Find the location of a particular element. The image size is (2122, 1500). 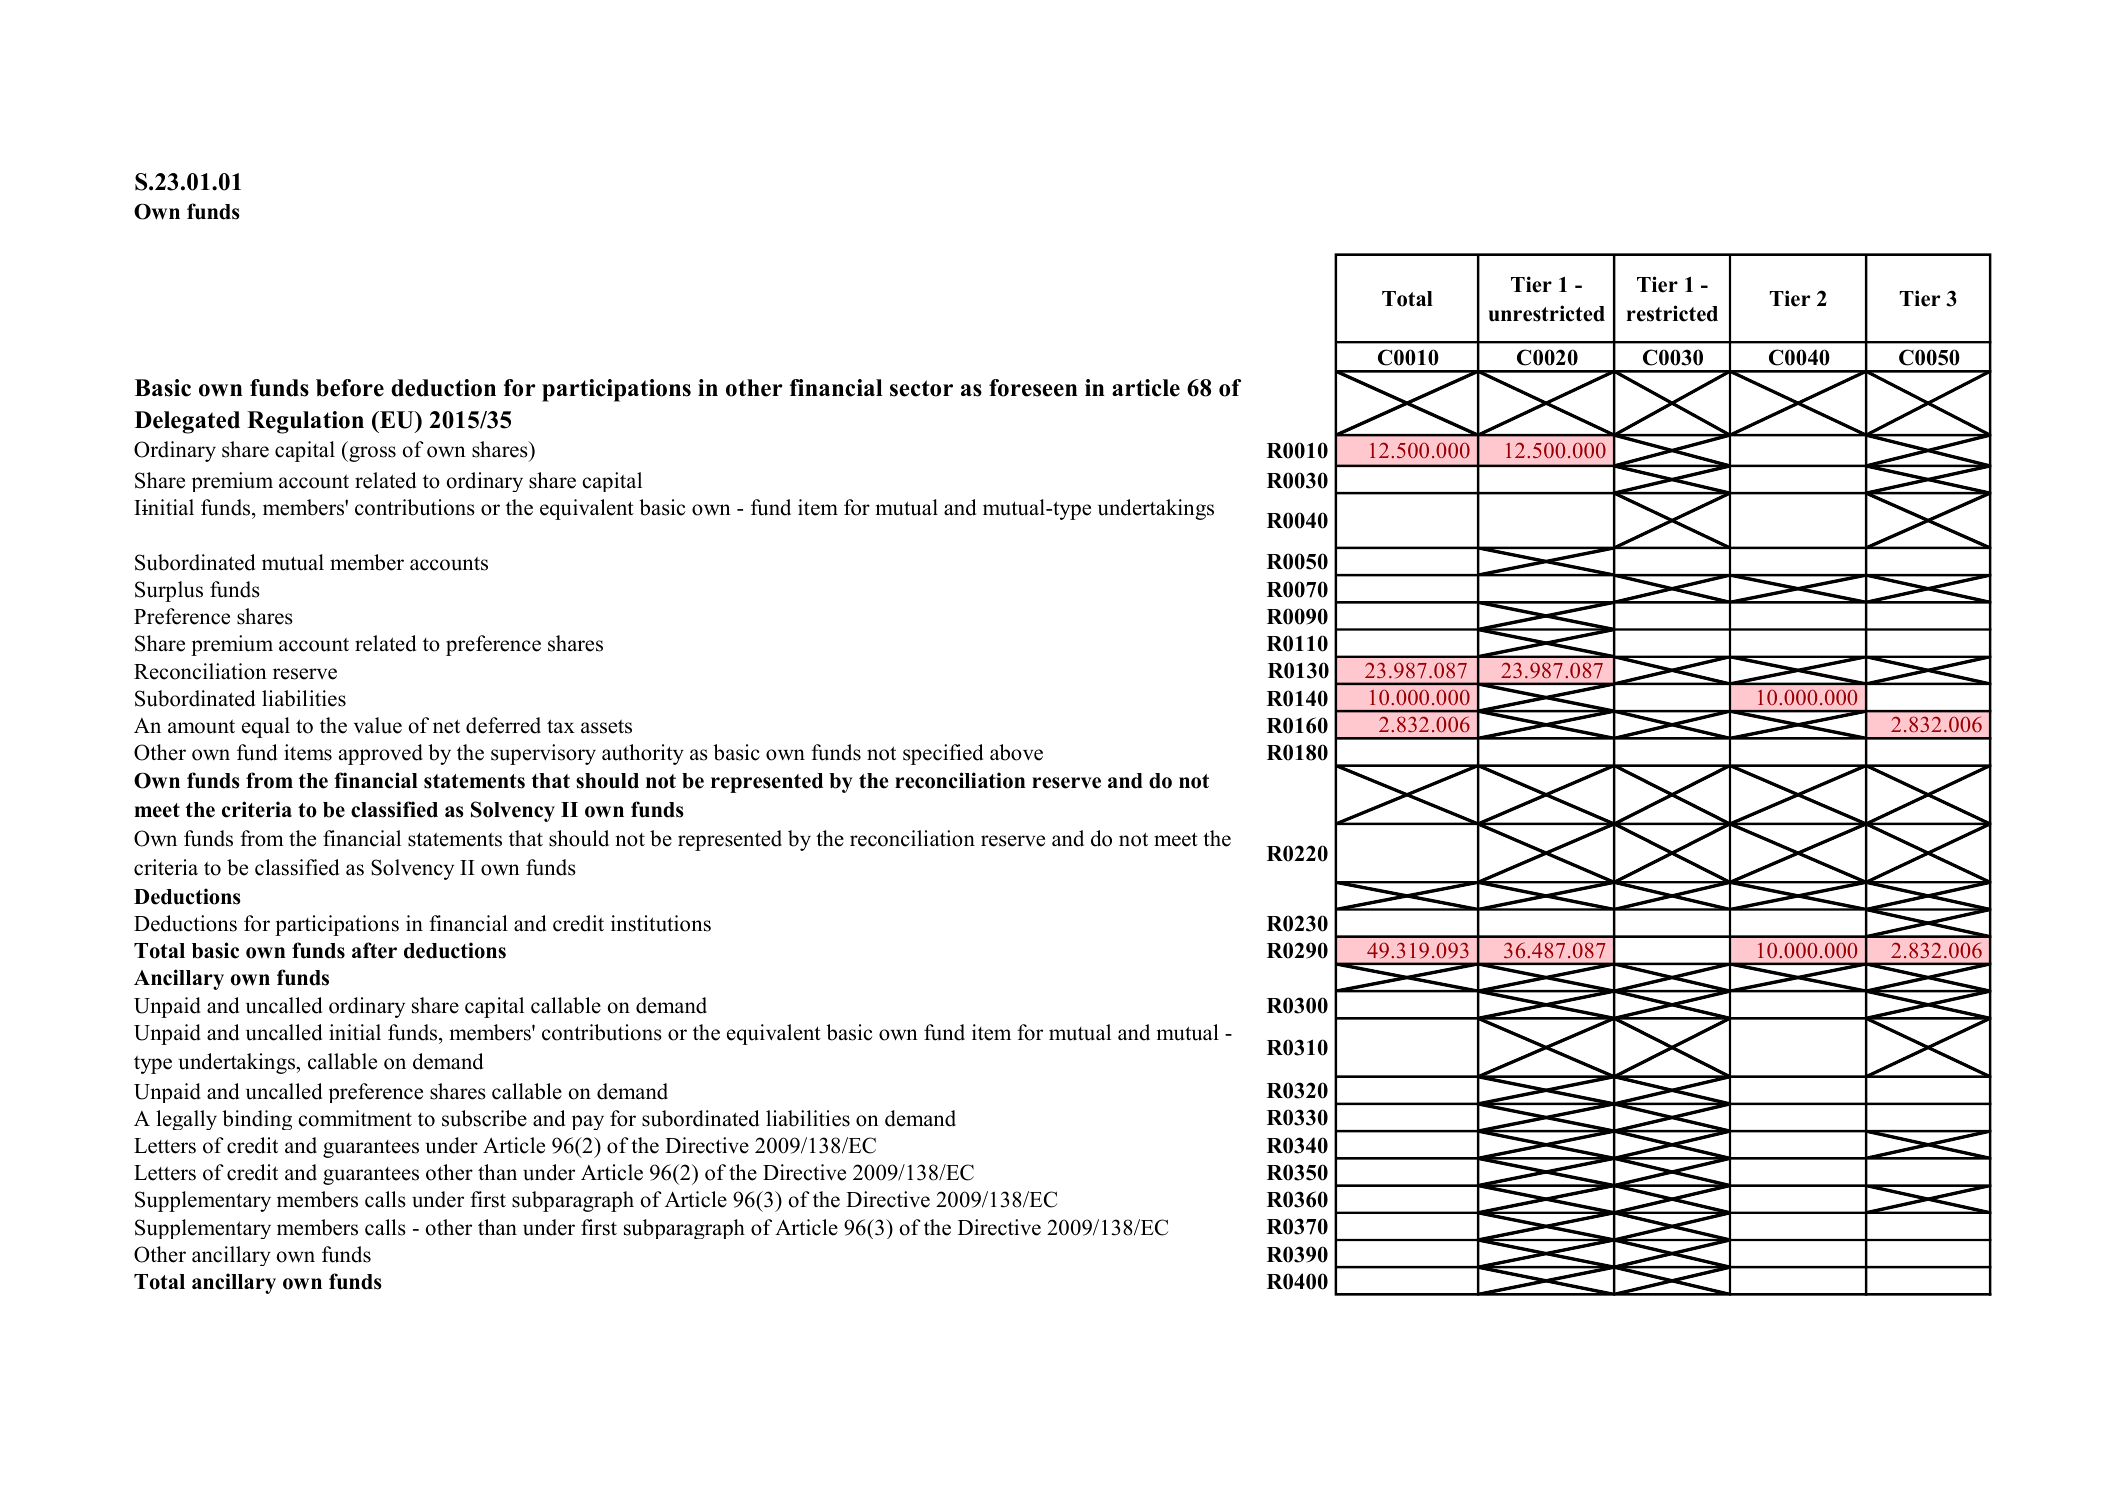

Regulation is located at coordinates (305, 422).
